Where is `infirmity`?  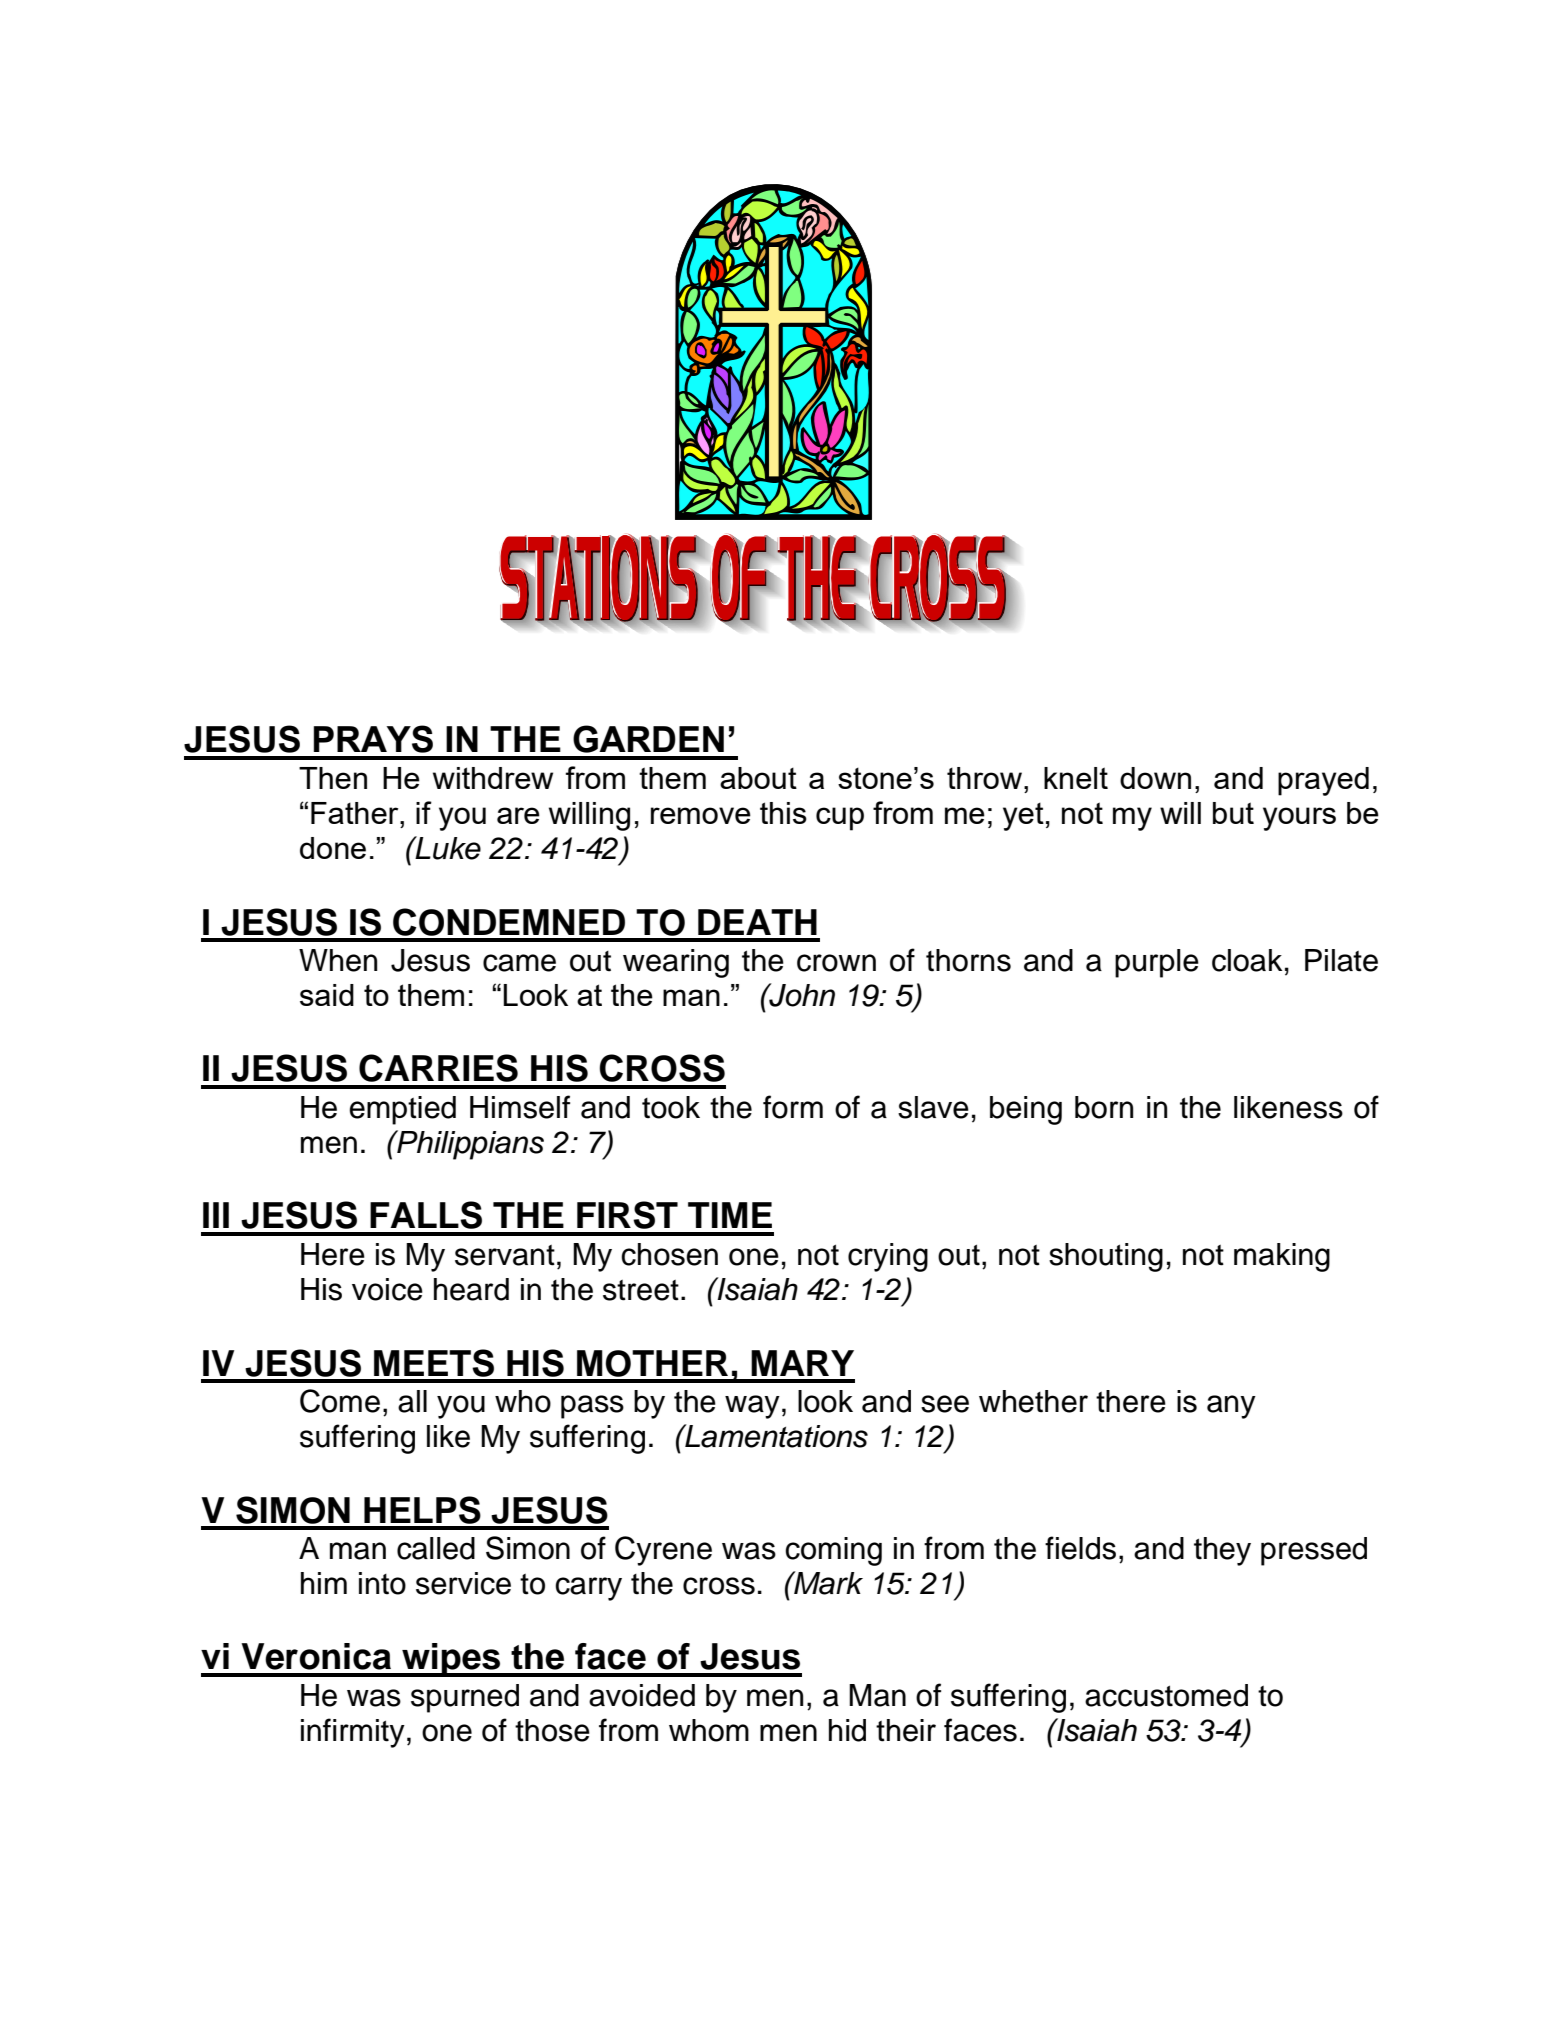 infirmity is located at coordinates (353, 1733).
